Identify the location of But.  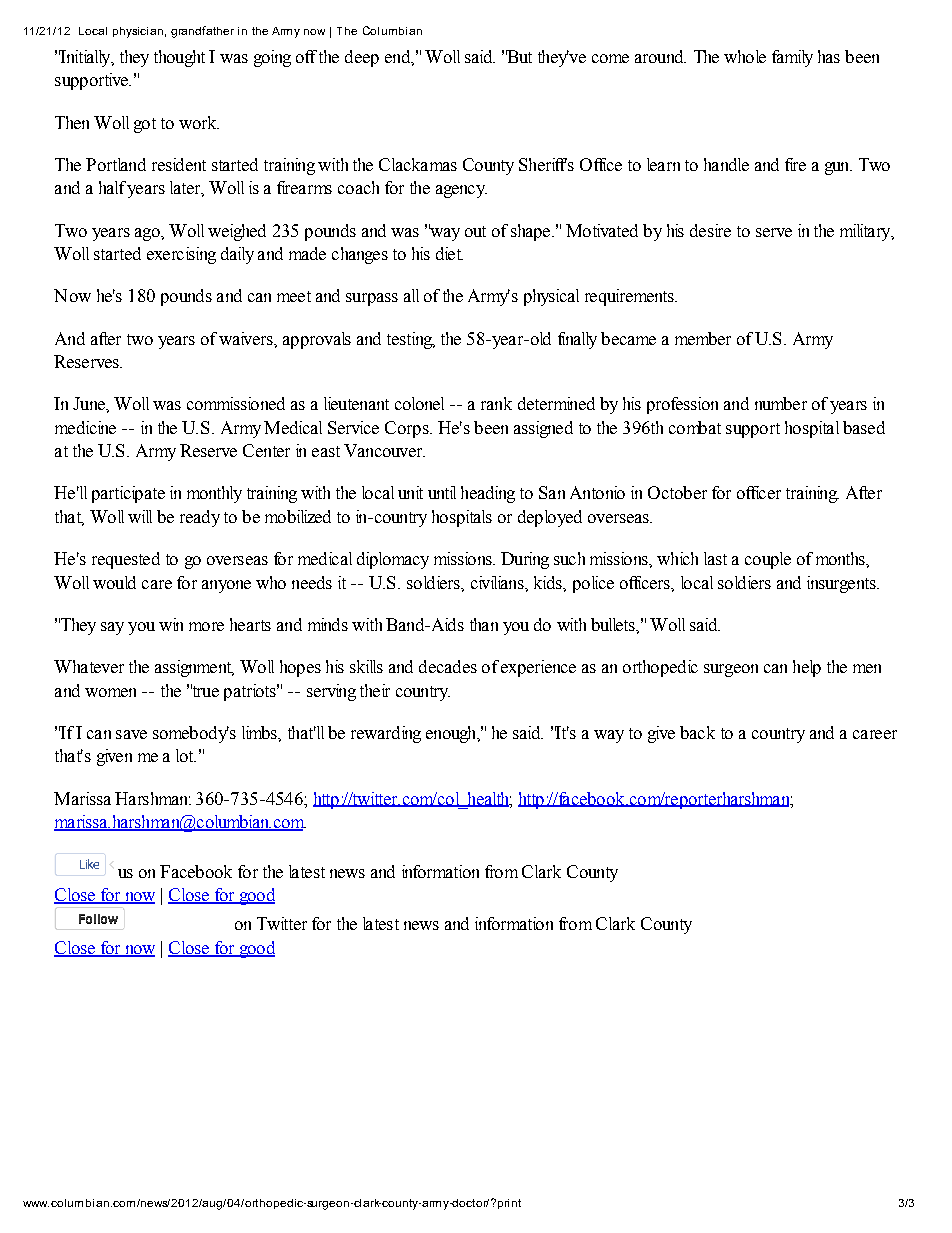
(519, 56).
